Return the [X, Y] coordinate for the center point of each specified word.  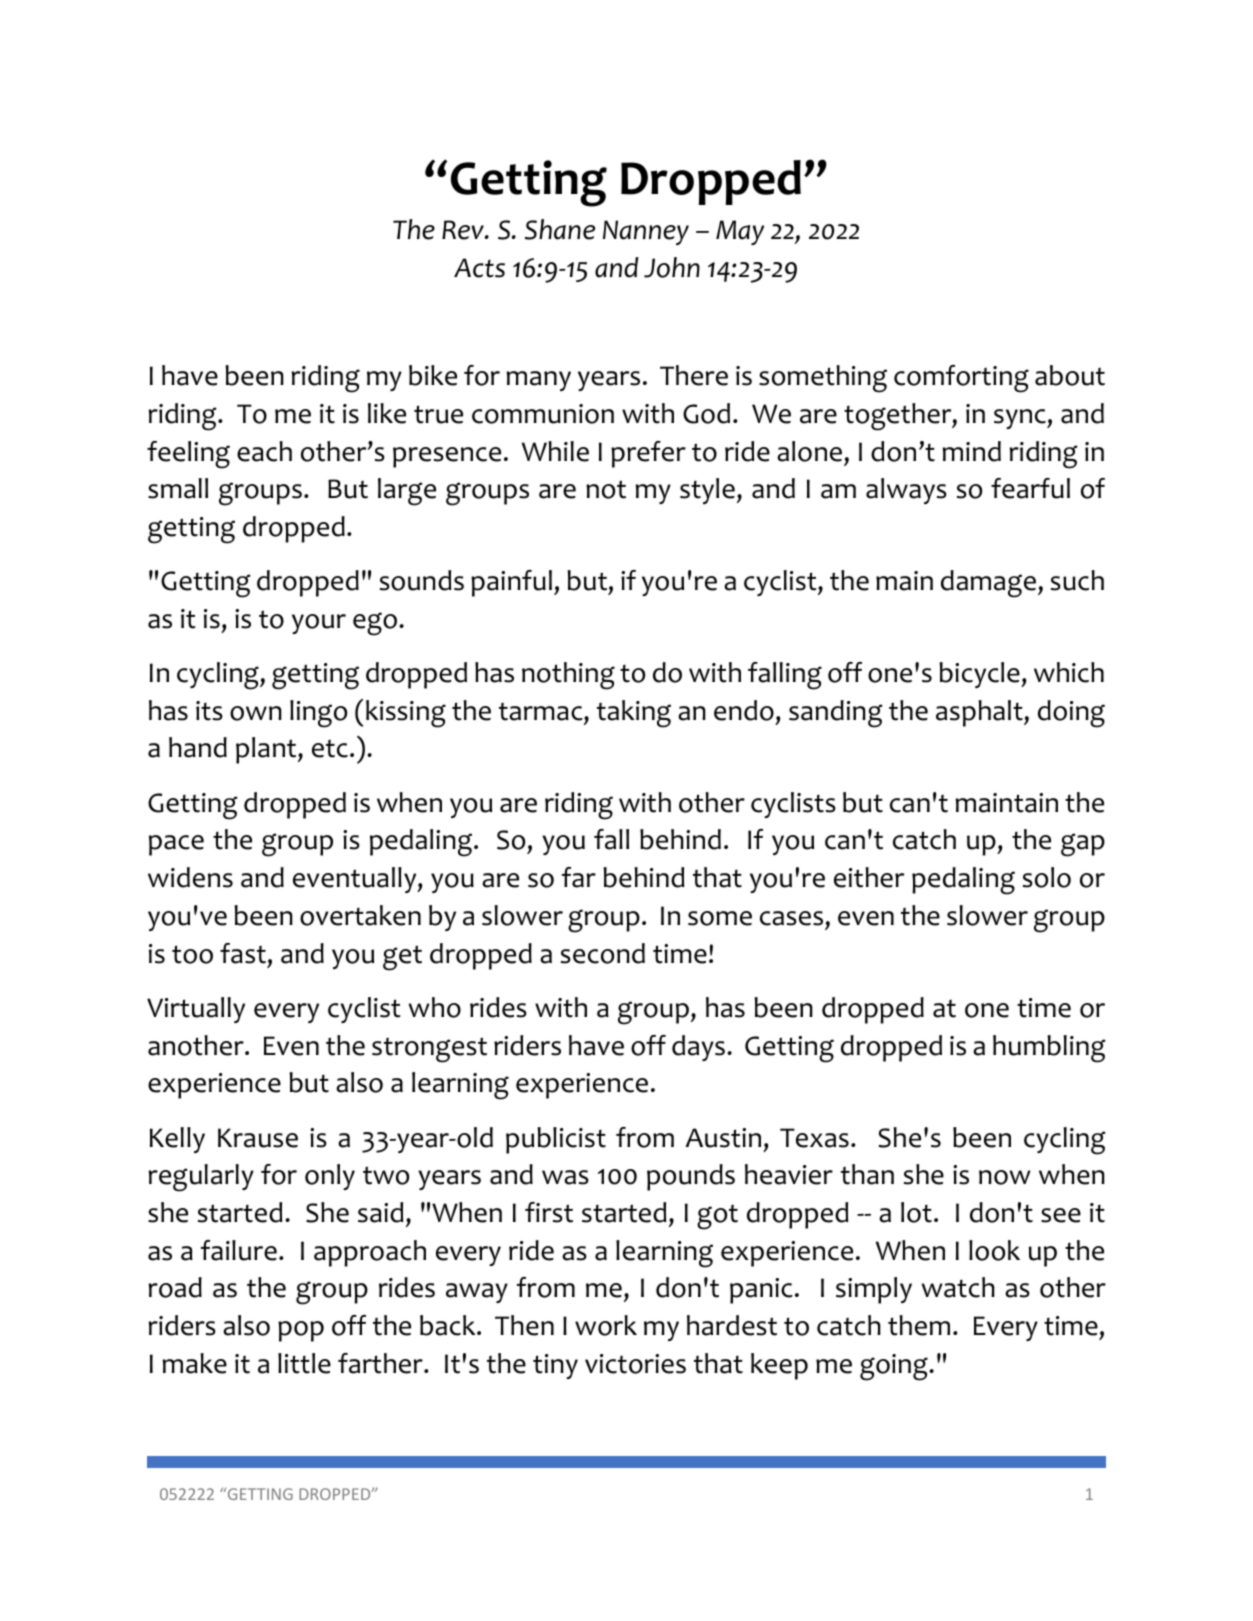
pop [301, 1331]
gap [1083, 845]
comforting [961, 379]
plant [267, 750]
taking [634, 714]
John [672, 267]
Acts [479, 268]
